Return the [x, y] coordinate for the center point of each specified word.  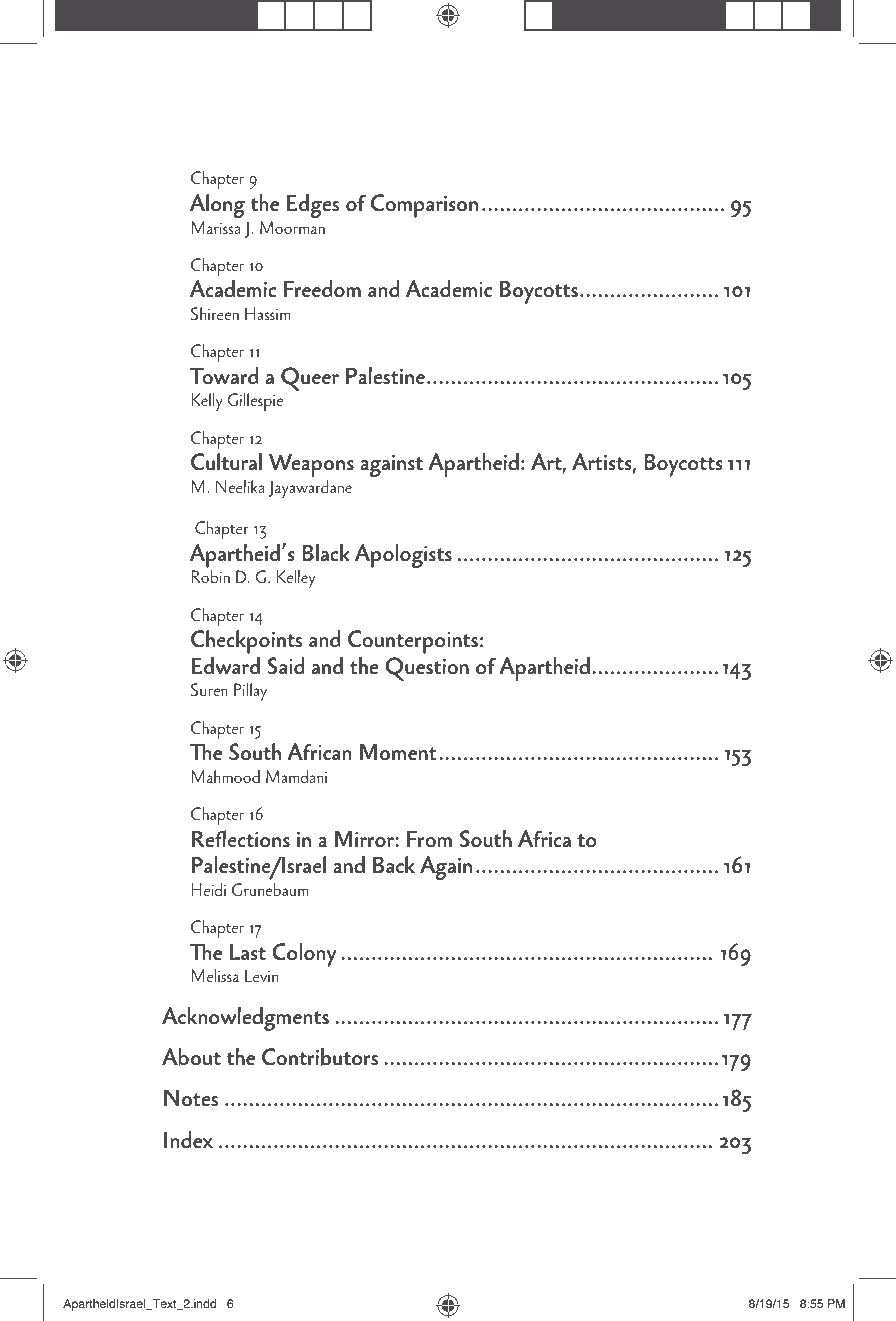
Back [394, 865]
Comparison [424, 206]
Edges [313, 206]
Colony [304, 955]
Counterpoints [413, 642]
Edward [226, 666]
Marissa [215, 227]
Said [286, 666]
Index [188, 1140]
